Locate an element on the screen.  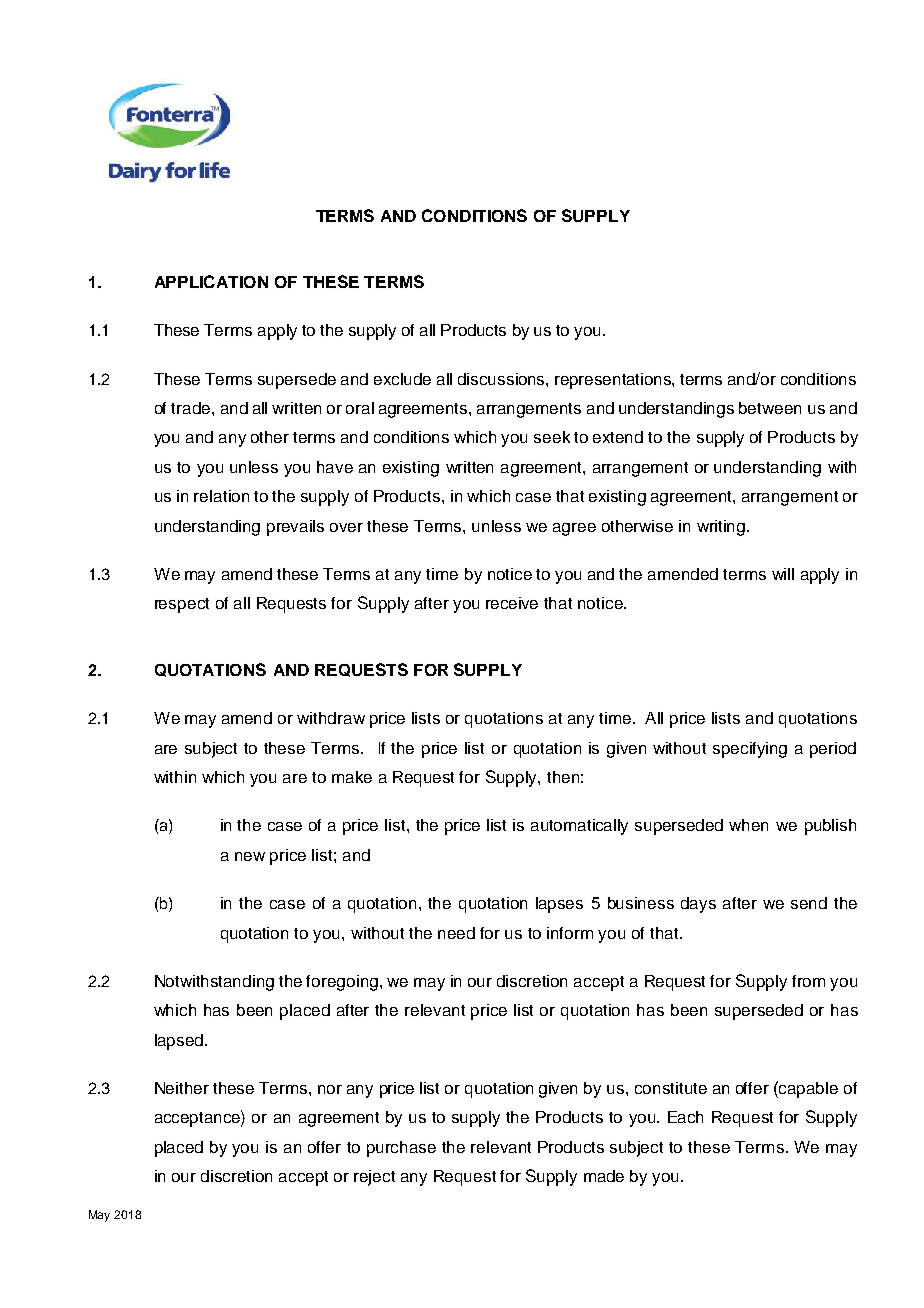
days is located at coordinates (698, 905).
